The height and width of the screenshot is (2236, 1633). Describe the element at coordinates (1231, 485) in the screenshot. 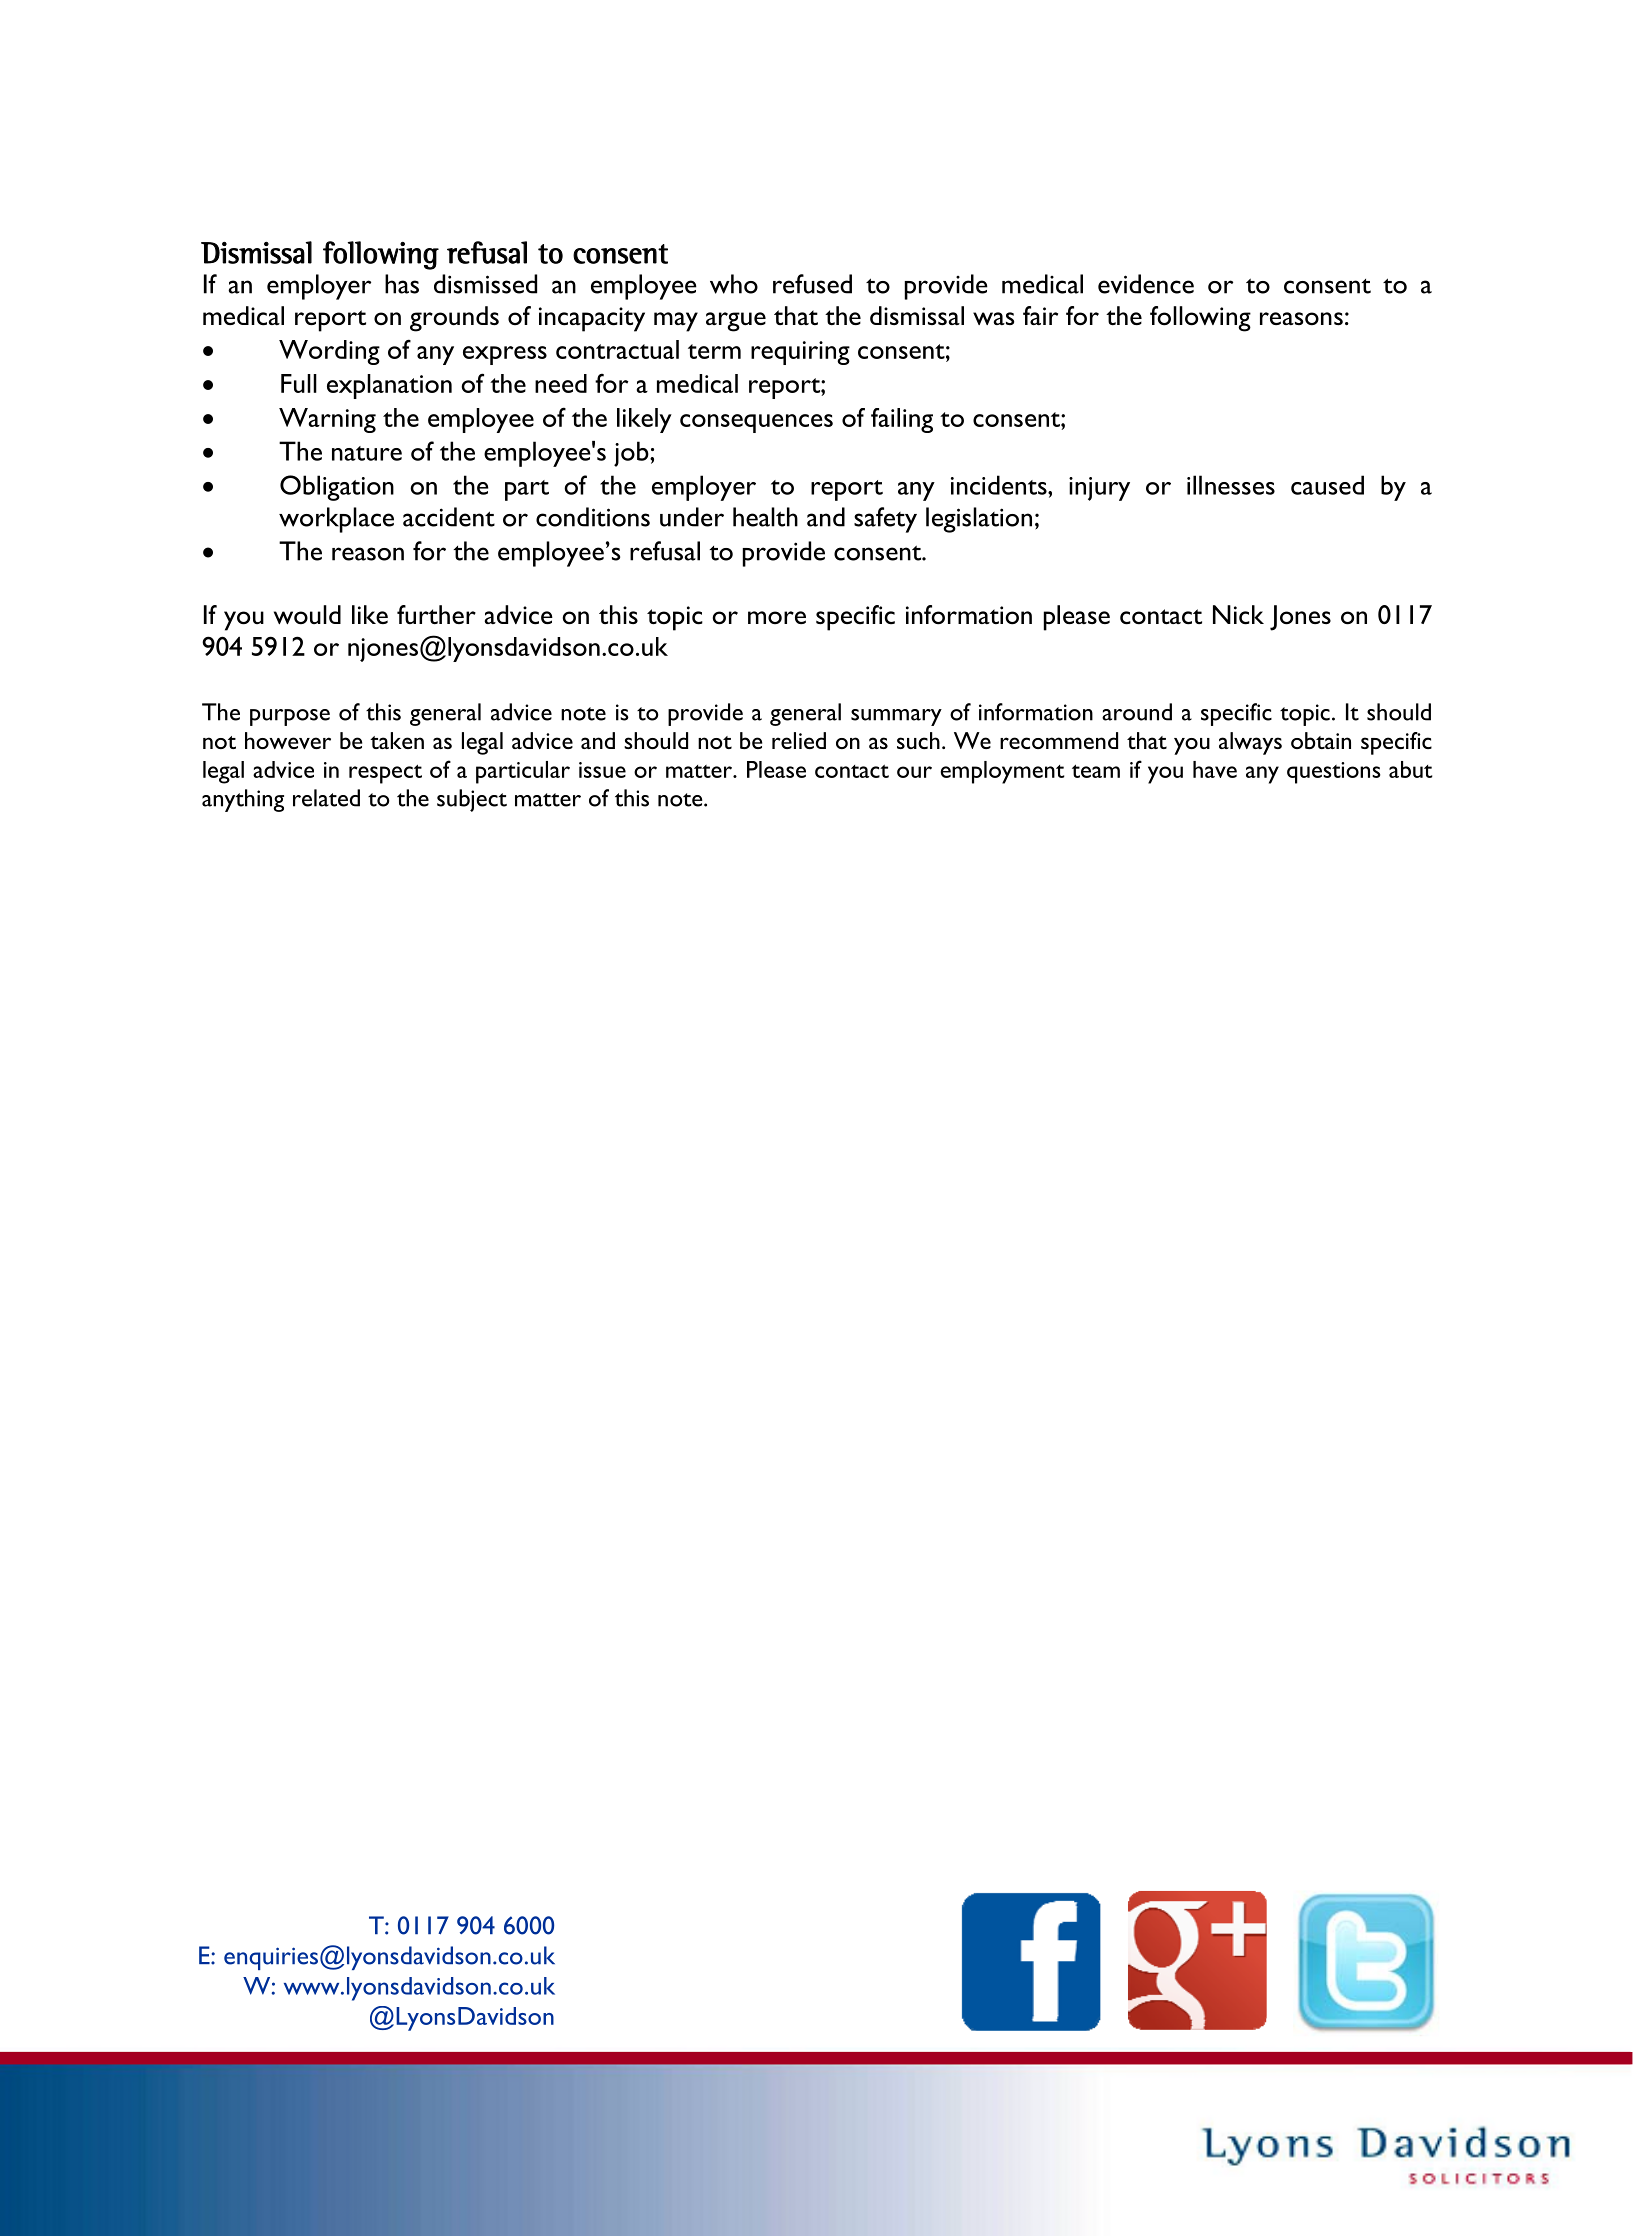

I see `illnesses` at that location.
